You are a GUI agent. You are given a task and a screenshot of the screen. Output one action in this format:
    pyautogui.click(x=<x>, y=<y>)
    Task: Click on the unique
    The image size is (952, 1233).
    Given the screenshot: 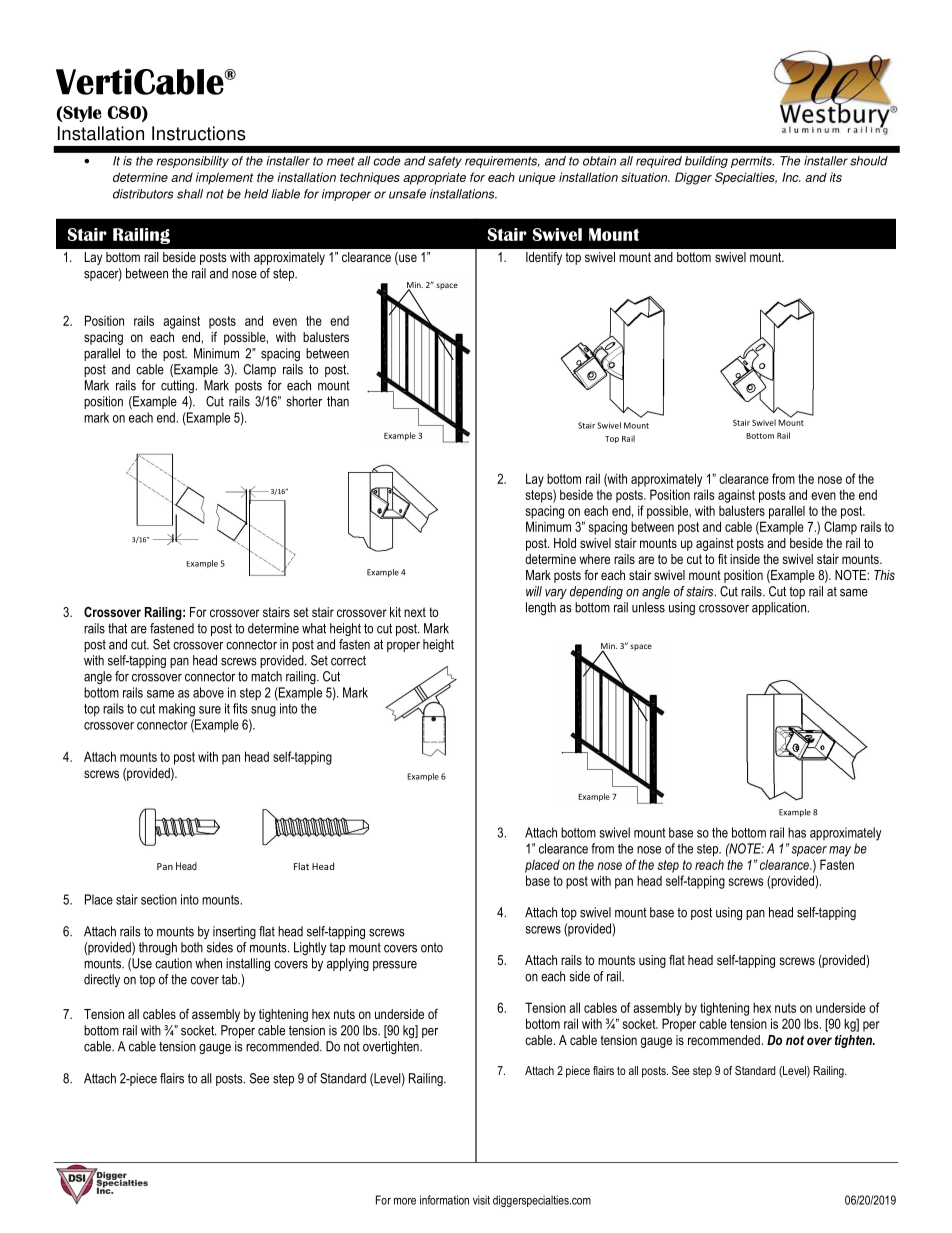 What is the action you would take?
    pyautogui.click(x=537, y=178)
